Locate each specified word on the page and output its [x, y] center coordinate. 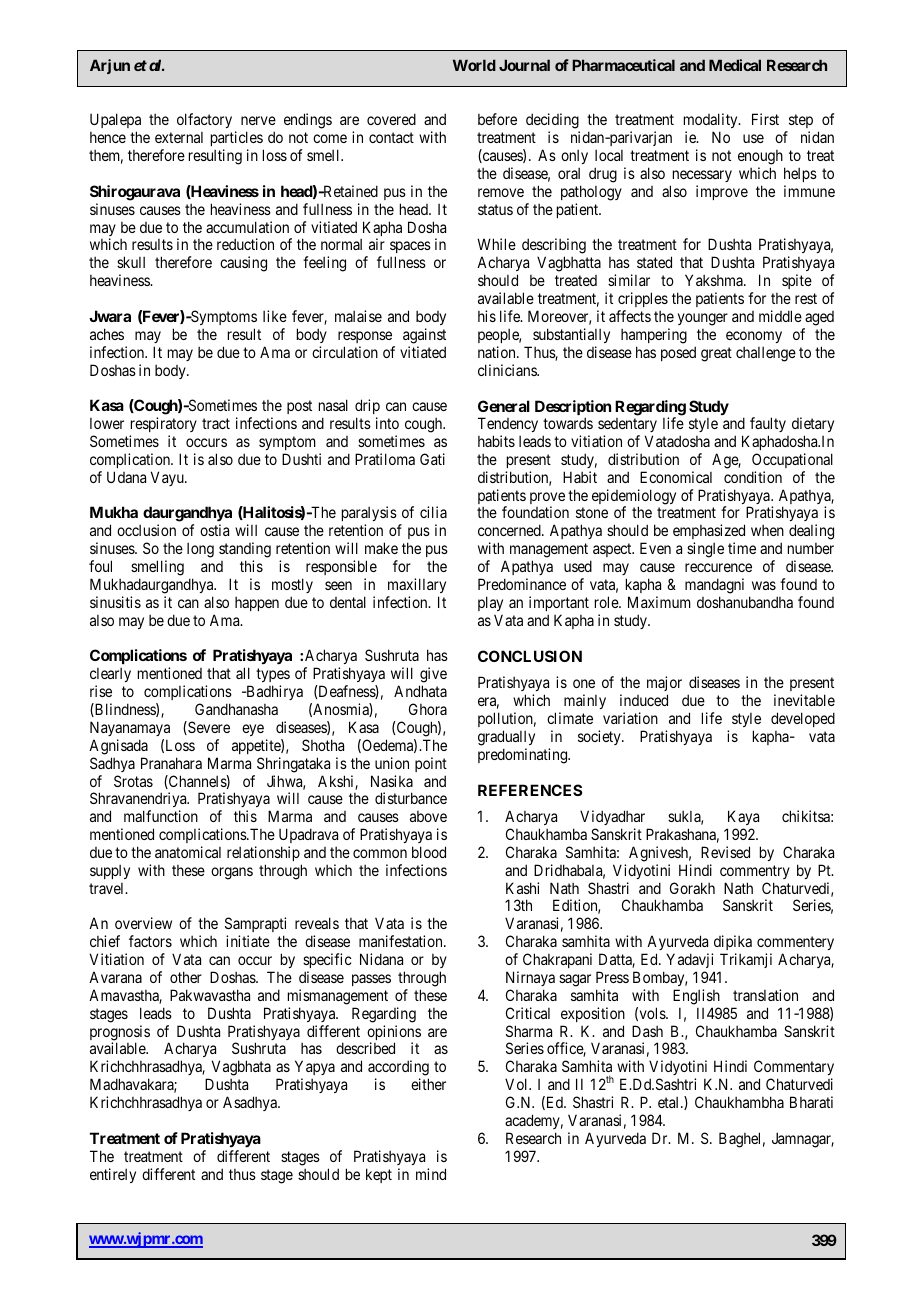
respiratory [164, 424]
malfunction [161, 816]
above [428, 816]
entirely [113, 1175]
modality [712, 122]
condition [753, 477]
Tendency [508, 424]
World [474, 65]
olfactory [204, 120]
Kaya [743, 817]
